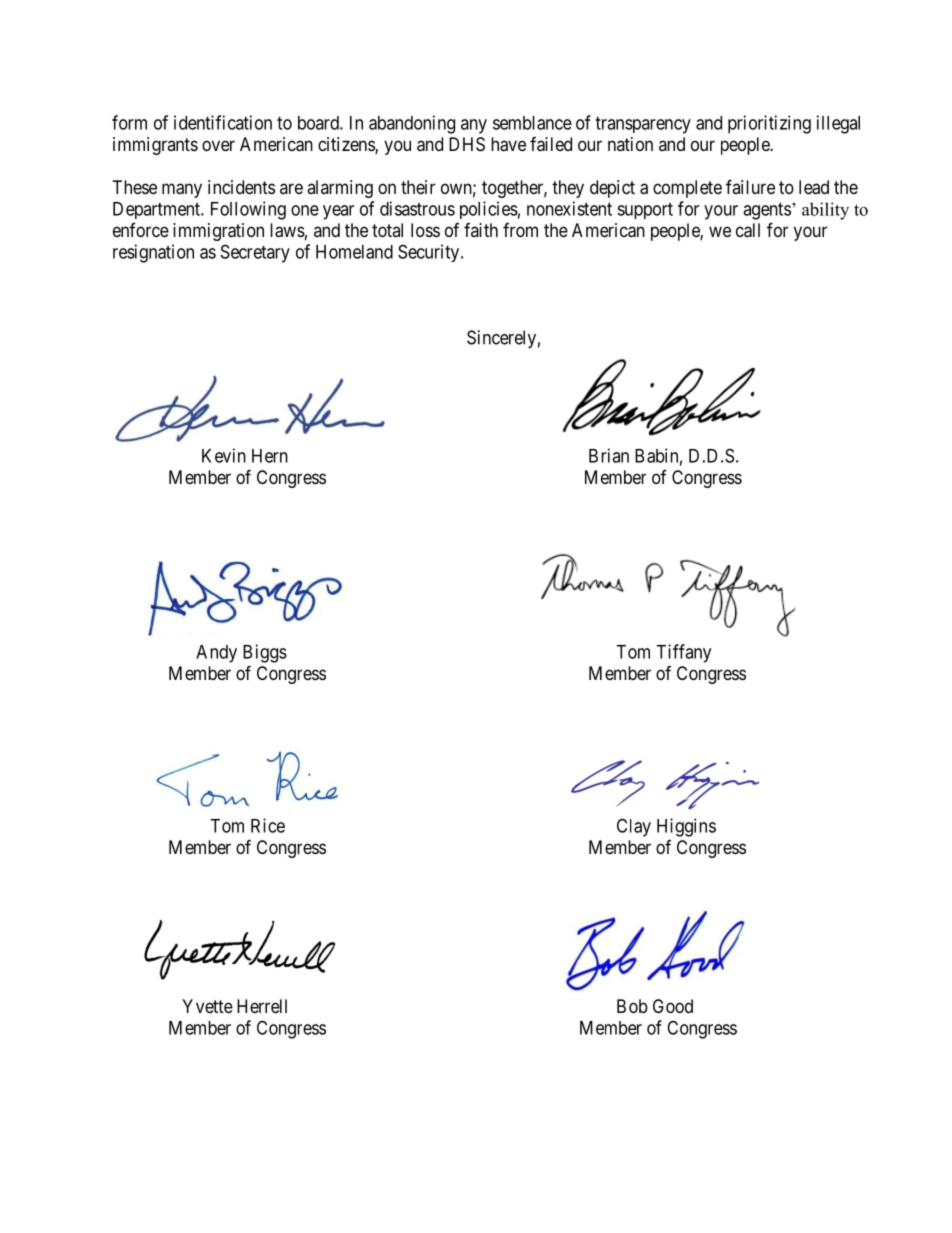 This screenshot has height=1233, width=952. I want to click on Tiffany, so click(683, 653).
